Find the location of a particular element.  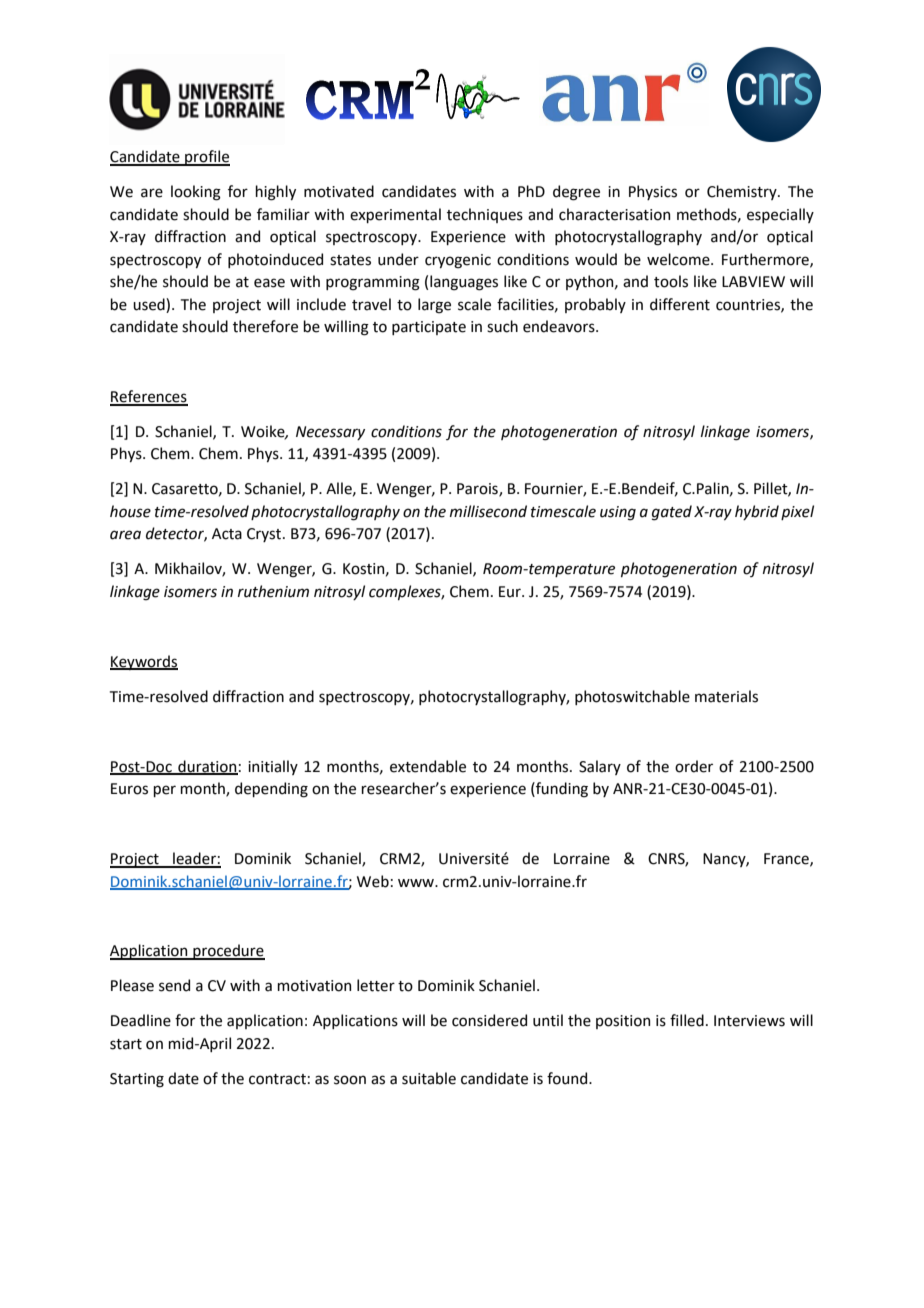

Acta is located at coordinates (227, 534).
